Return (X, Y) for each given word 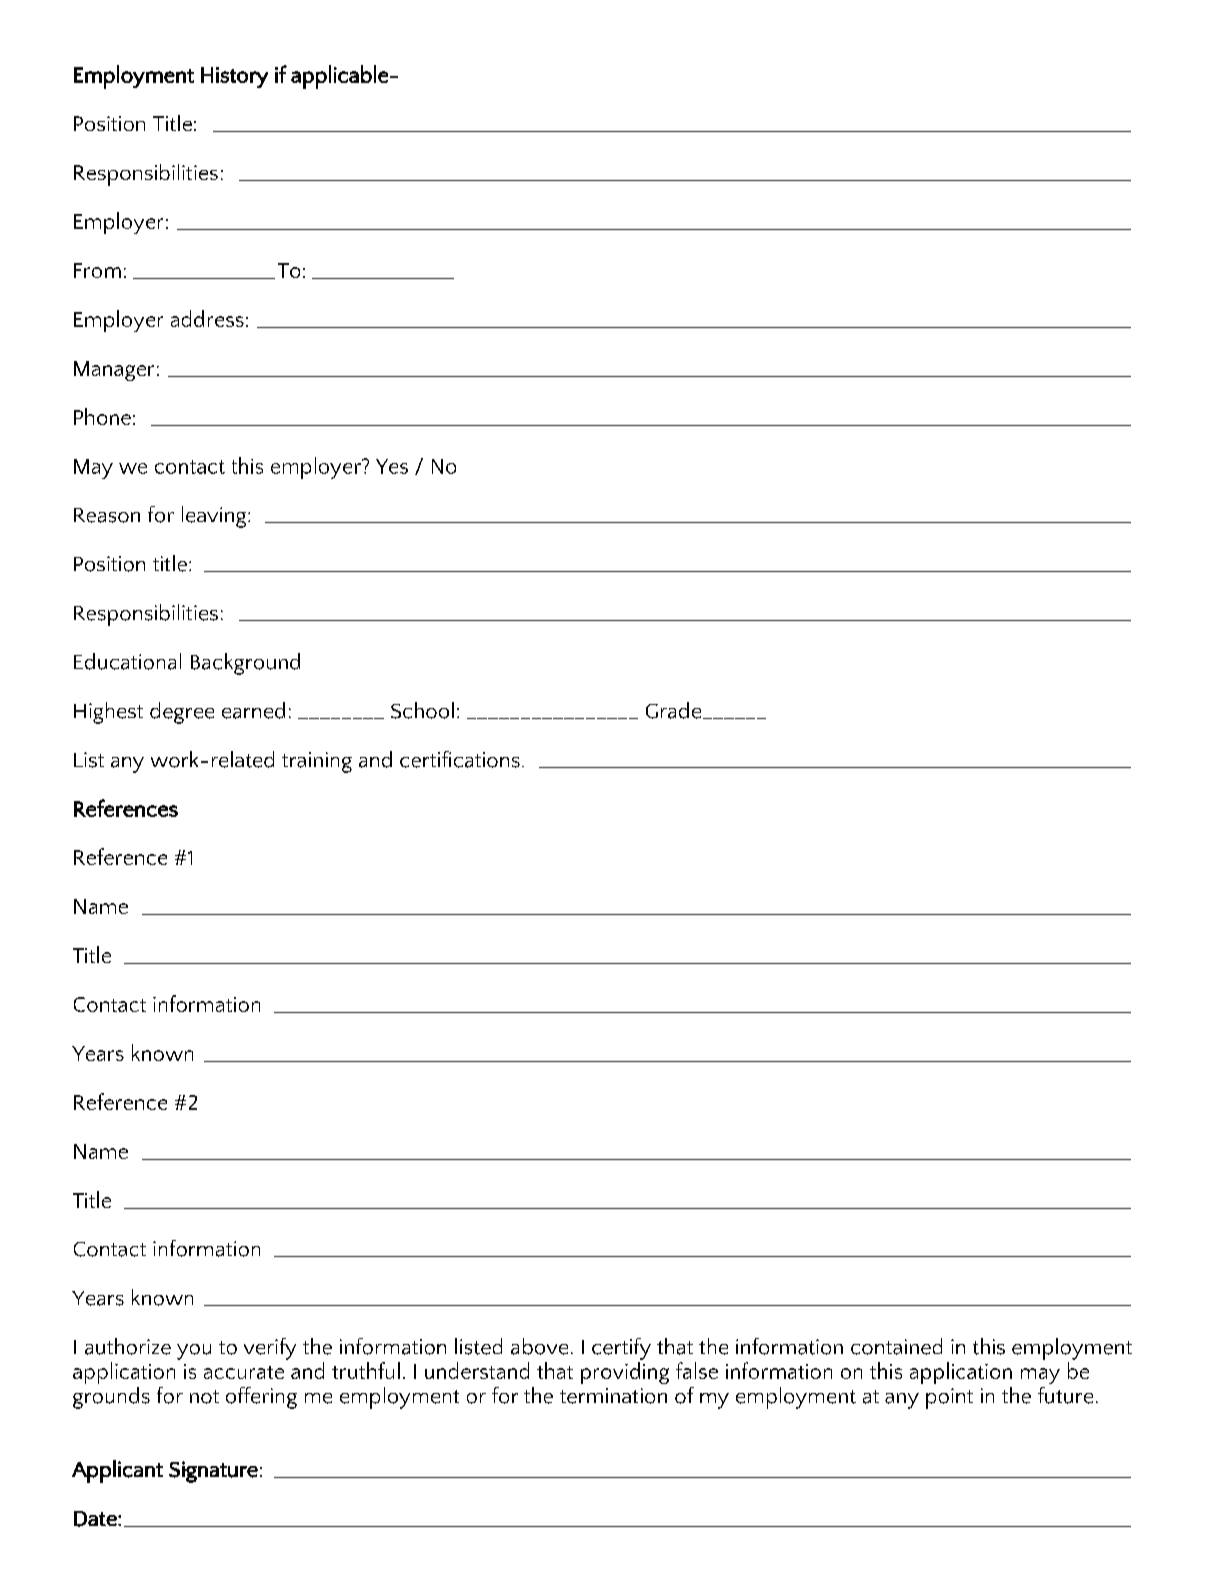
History (234, 77)
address (207, 318)
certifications (460, 759)
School (422, 710)
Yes (392, 466)
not (204, 1397)
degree (182, 713)
